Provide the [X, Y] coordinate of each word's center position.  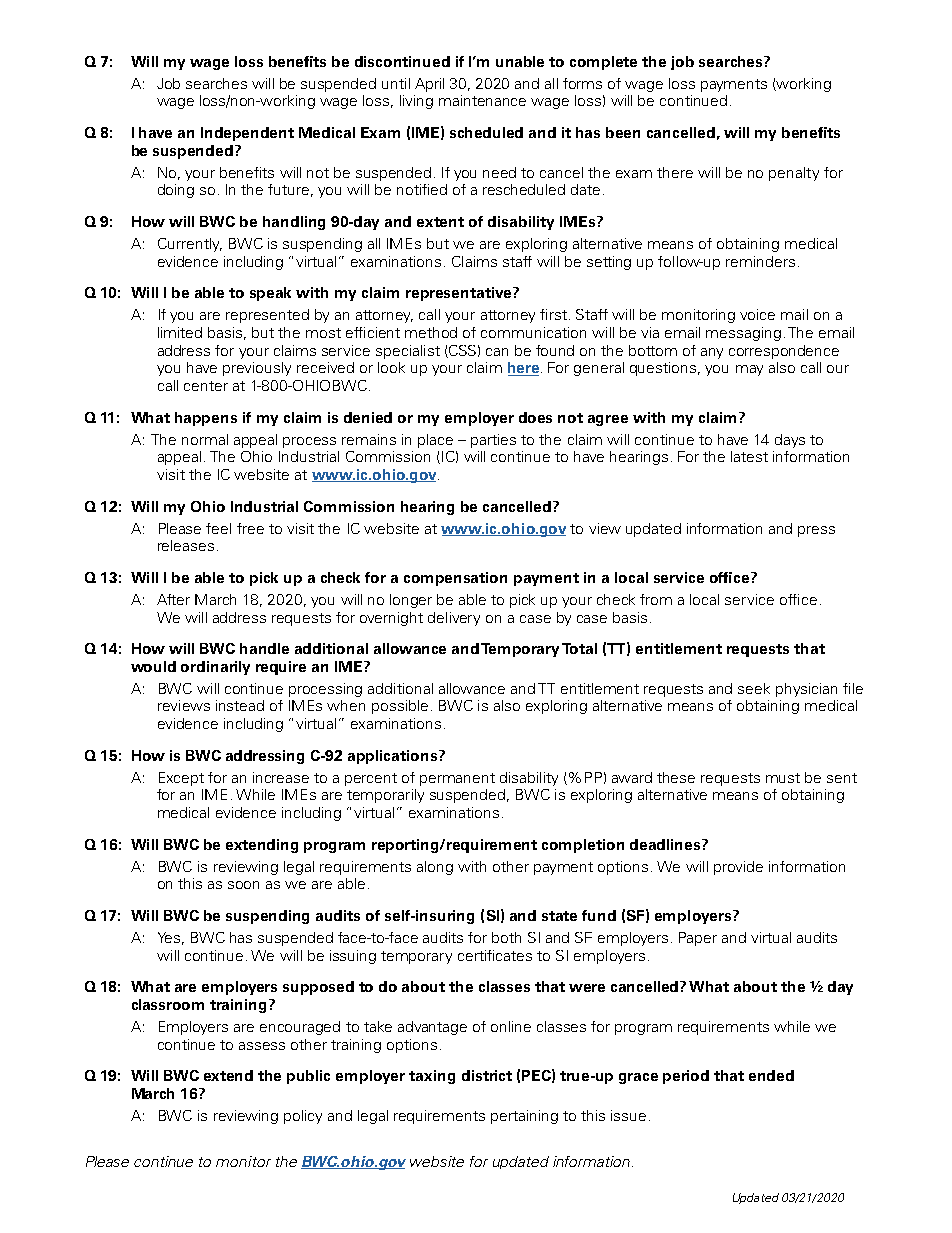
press [816, 531]
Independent [247, 134]
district [487, 1075]
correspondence [784, 352]
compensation [455, 579]
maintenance [482, 100]
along [435, 868]
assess [262, 1046]
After [173, 599]
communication [533, 332]
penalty [794, 174]
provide [738, 868]
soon [243, 885]
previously [257, 369]
